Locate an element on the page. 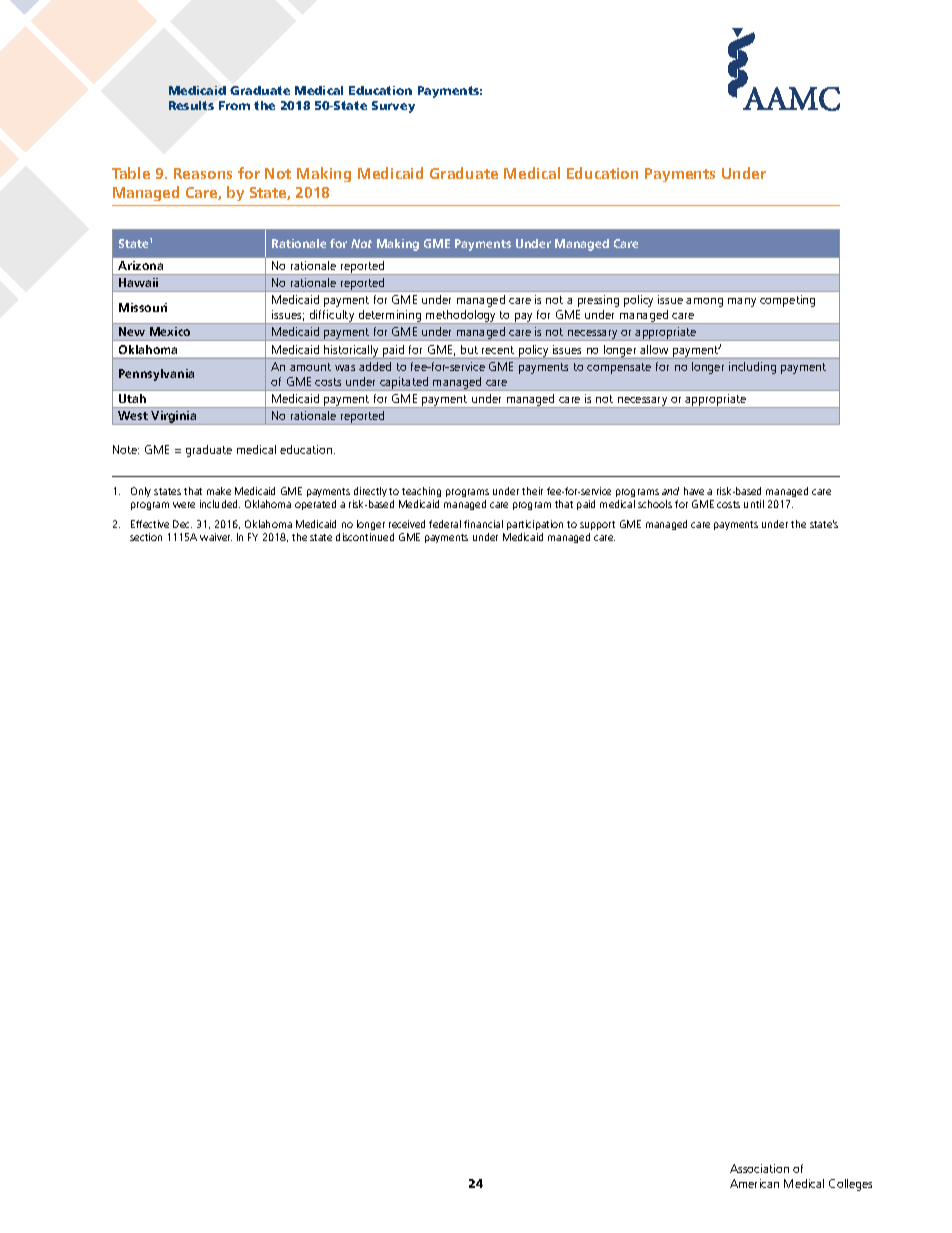  competing is located at coordinates (787, 301).
